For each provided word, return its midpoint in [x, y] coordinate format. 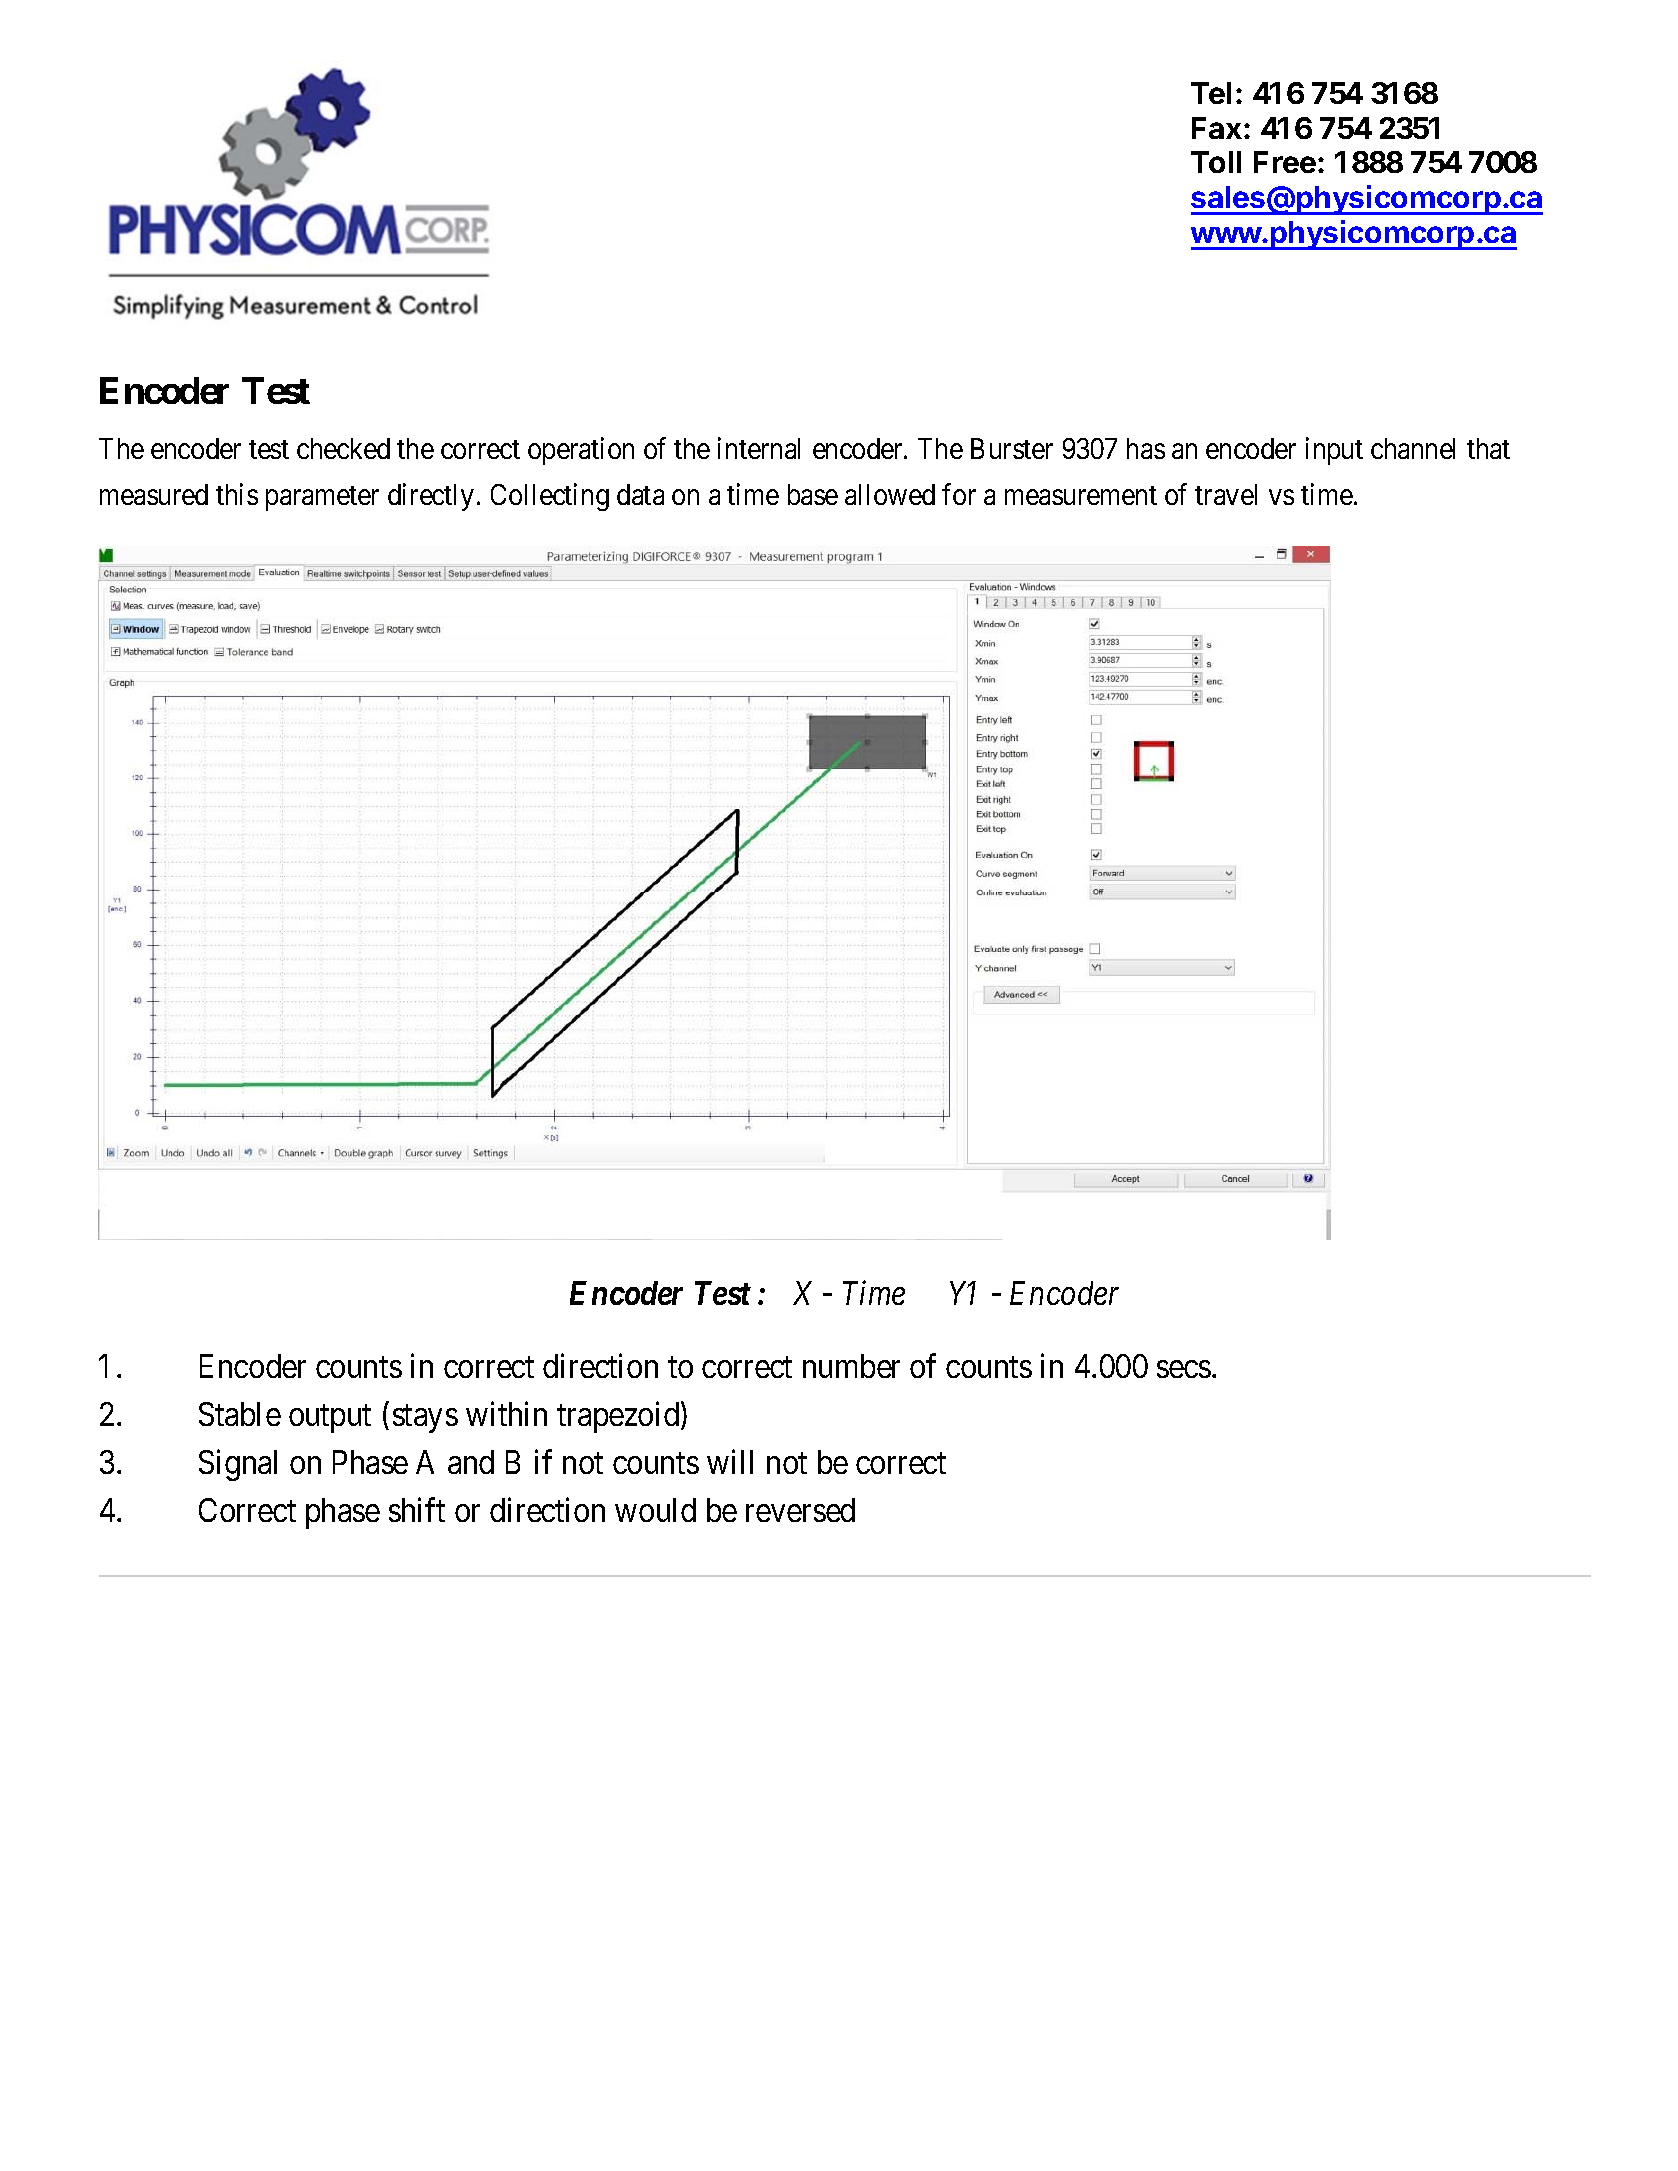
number [851, 1366]
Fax [1217, 128]
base [813, 494]
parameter [322, 499]
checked [343, 448]
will [730, 1462]
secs [1184, 1369]
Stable [240, 1414]
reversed [800, 1510]
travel [1226, 494]
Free [1285, 162]
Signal [238, 1465]
